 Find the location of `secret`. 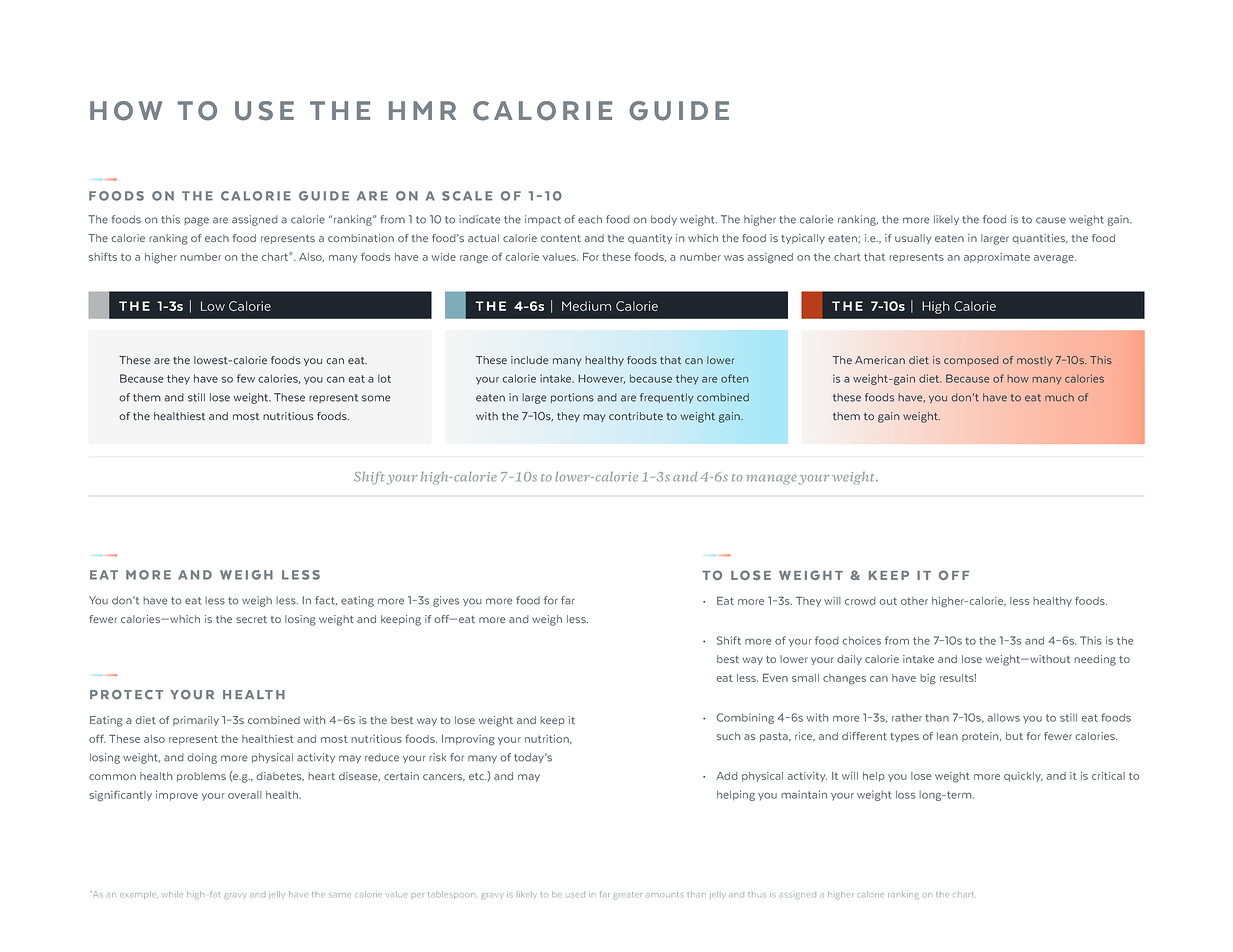

secret is located at coordinates (251, 619).
